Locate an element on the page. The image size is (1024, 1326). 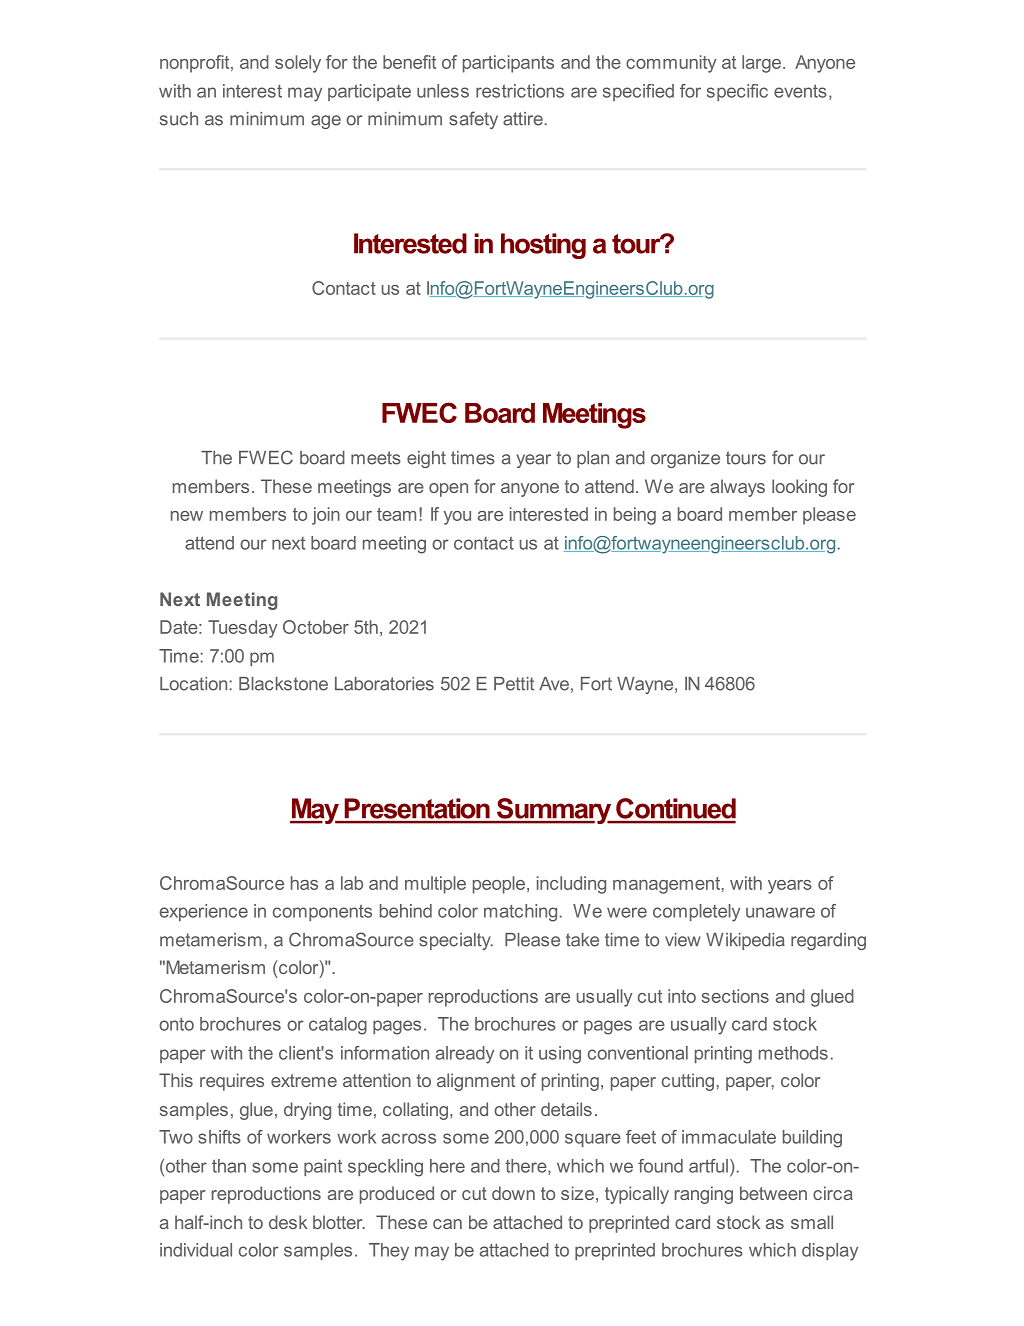
experience is located at coordinates (204, 912).
